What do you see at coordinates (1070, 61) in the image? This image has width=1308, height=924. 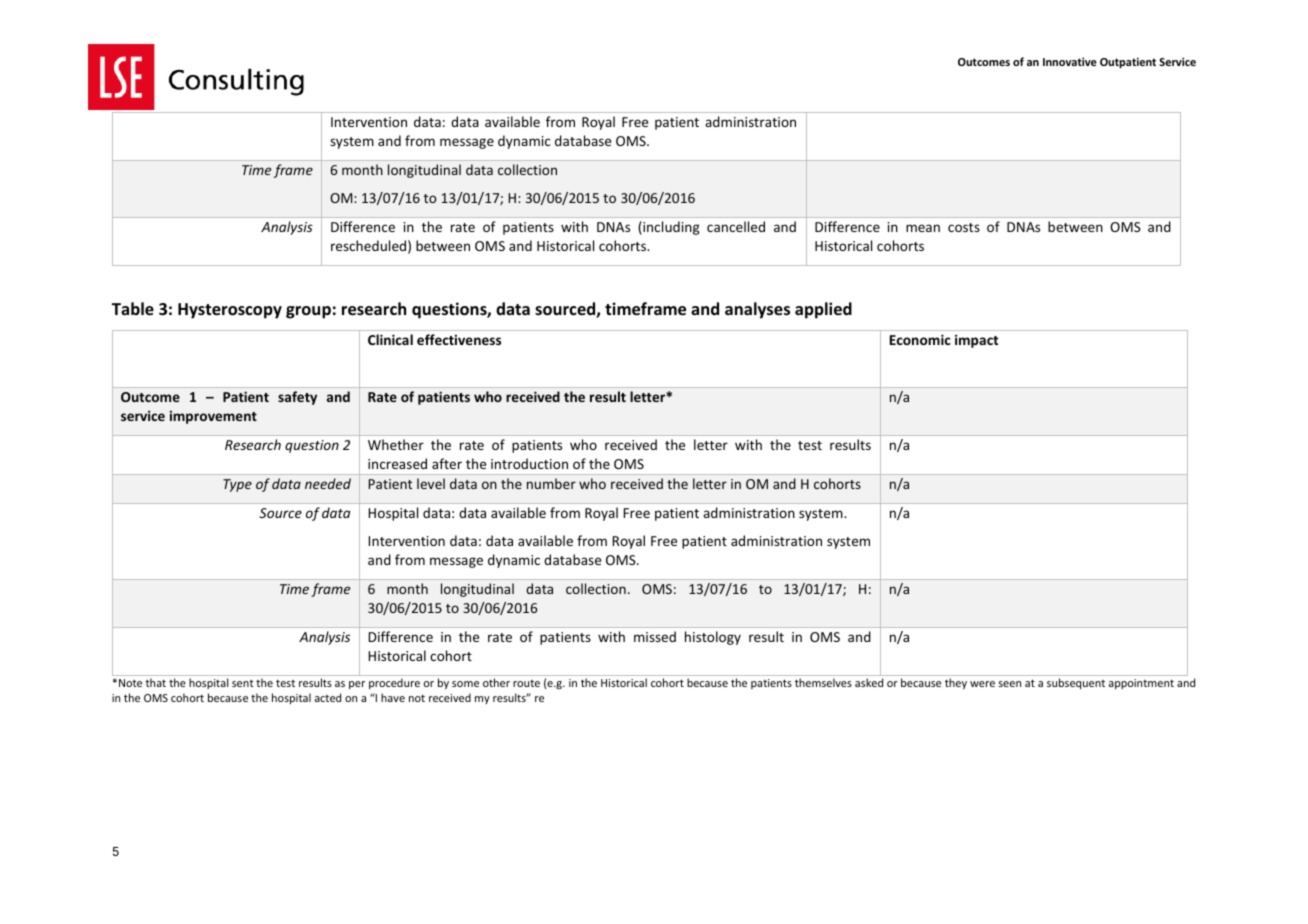 I see `Innovative` at bounding box center [1070, 61].
